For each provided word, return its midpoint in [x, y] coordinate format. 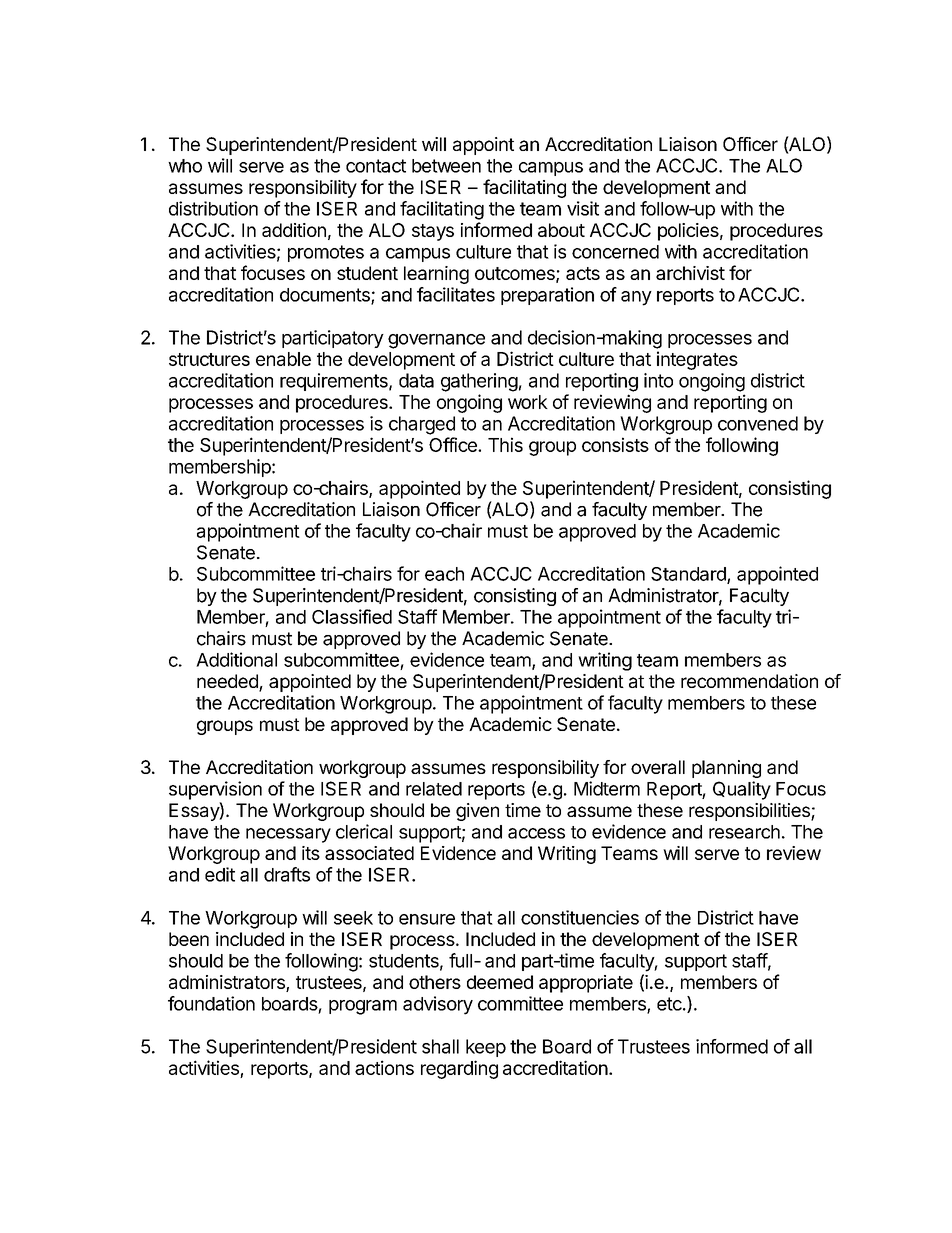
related [434, 789]
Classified [352, 616]
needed [228, 682]
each [444, 574]
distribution [213, 208]
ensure [427, 919]
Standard [689, 575]
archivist [690, 273]
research [744, 832]
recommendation [749, 681]
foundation [211, 1003]
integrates [697, 360]
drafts [287, 874]
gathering [479, 382]
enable [283, 359]
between [446, 166]
